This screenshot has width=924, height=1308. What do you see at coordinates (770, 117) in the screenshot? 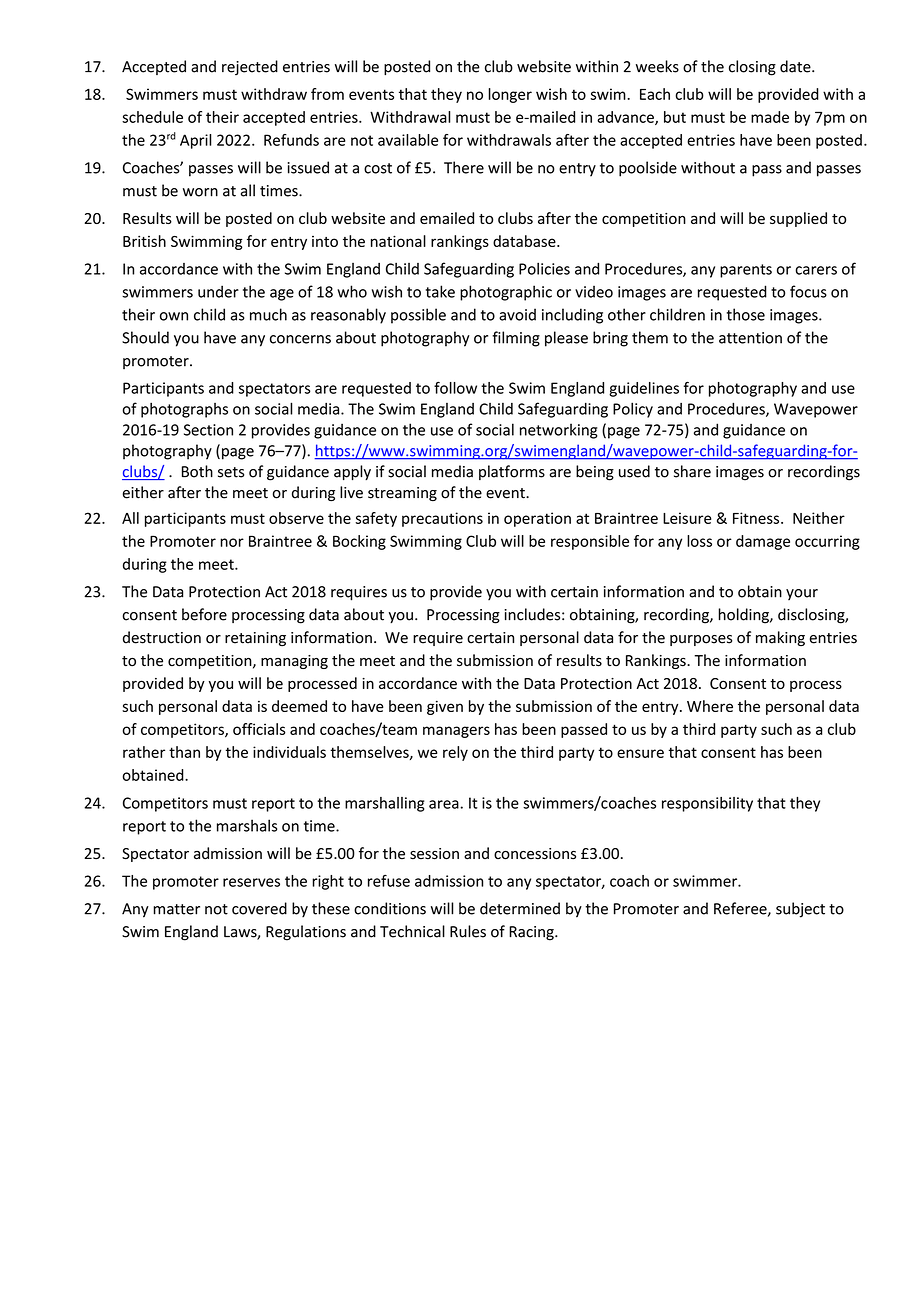
I see `made` at bounding box center [770, 117].
